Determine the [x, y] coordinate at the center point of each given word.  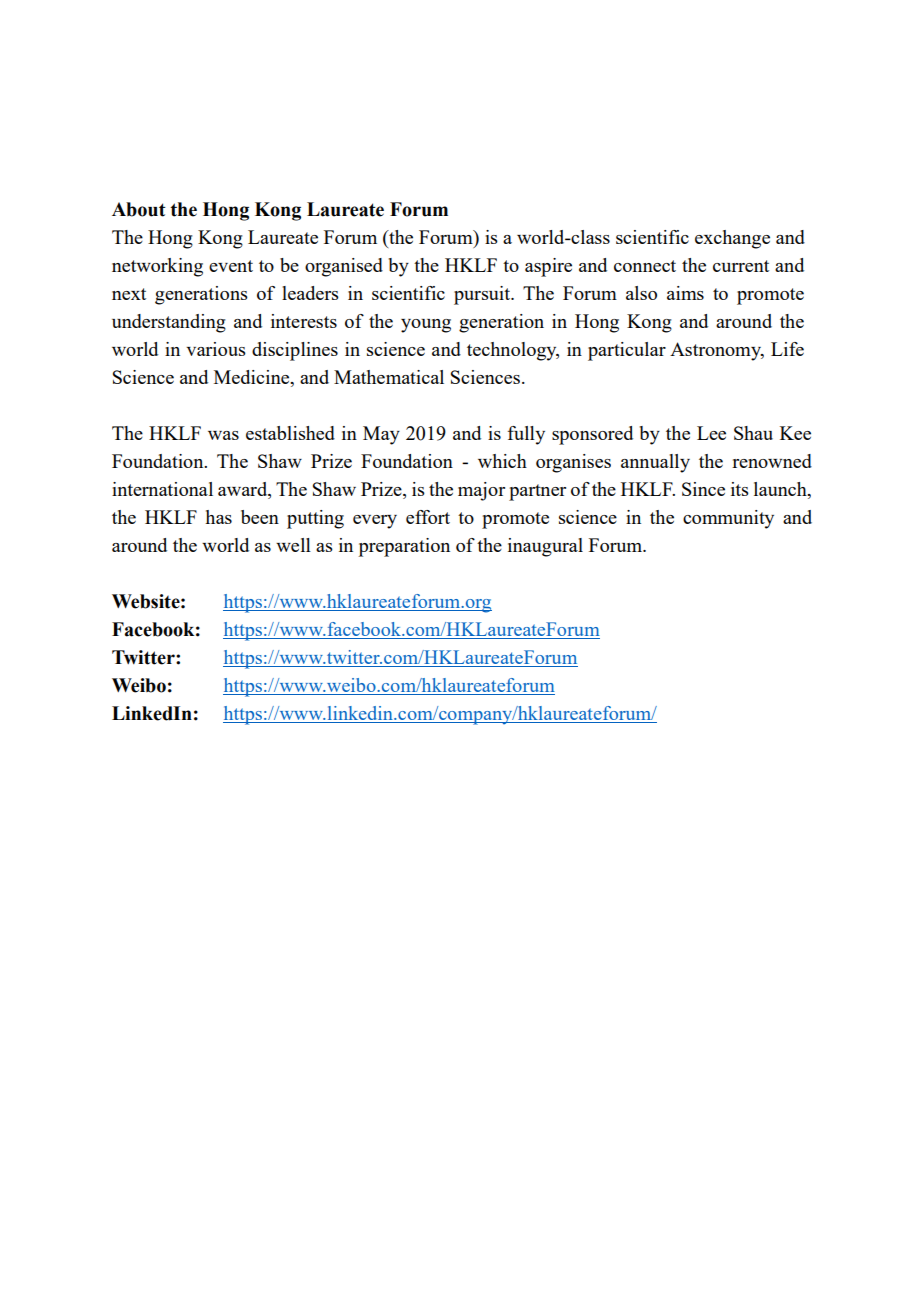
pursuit [483, 295]
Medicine [253, 378]
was [223, 435]
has [218, 517]
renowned [772, 461]
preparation [404, 547]
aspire [548, 267]
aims [685, 293]
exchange [732, 239]
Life [787, 349]
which [502, 461]
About [139, 209]
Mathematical [389, 377]
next [129, 294]
